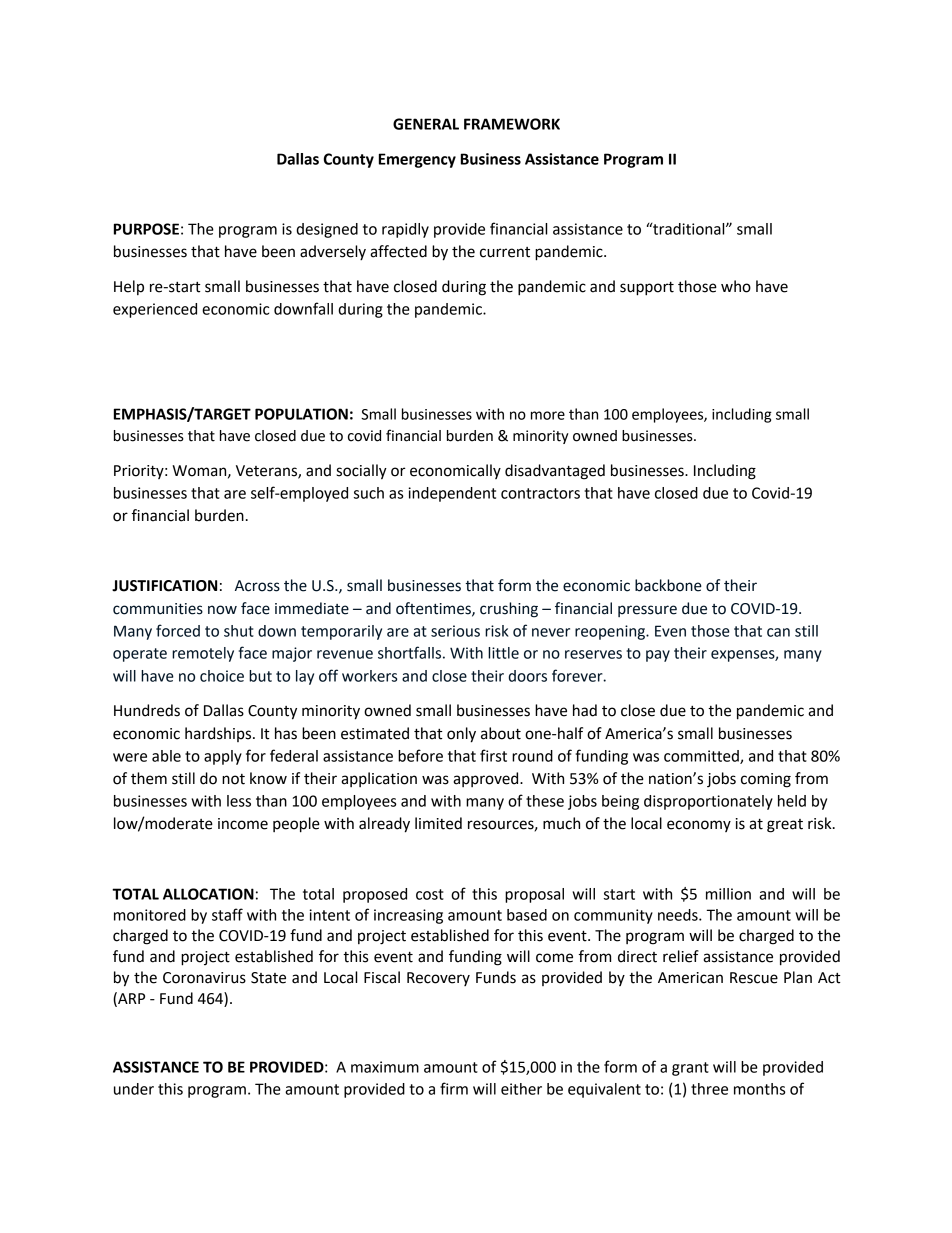 This page has width=952, height=1233. What do you see at coordinates (146, 229) in the page?
I see `PURPOSE` at bounding box center [146, 229].
